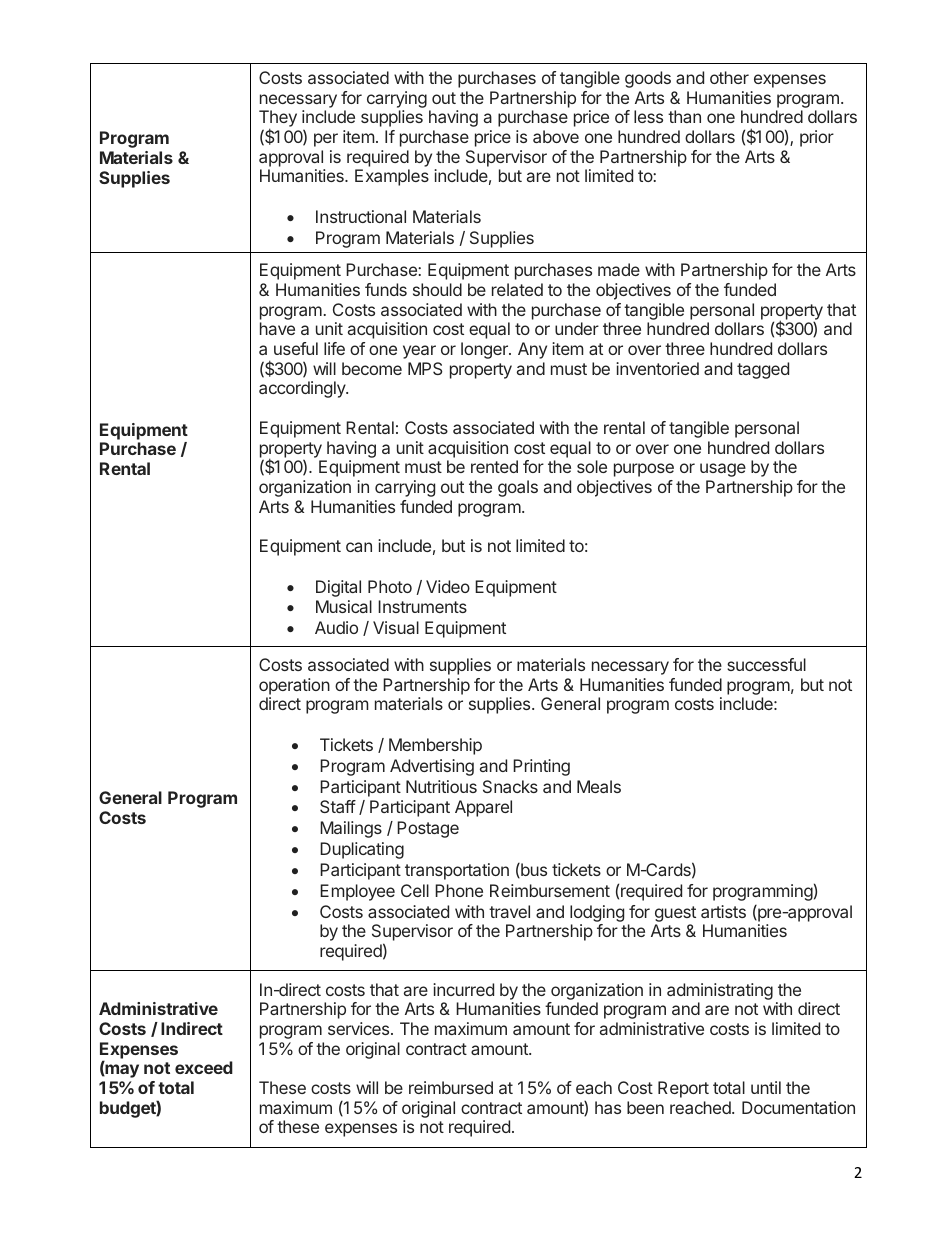 Image resolution: width=952 pixels, height=1233 pixels. Describe the element at coordinates (723, 911) in the screenshot. I see `artists` at that location.
